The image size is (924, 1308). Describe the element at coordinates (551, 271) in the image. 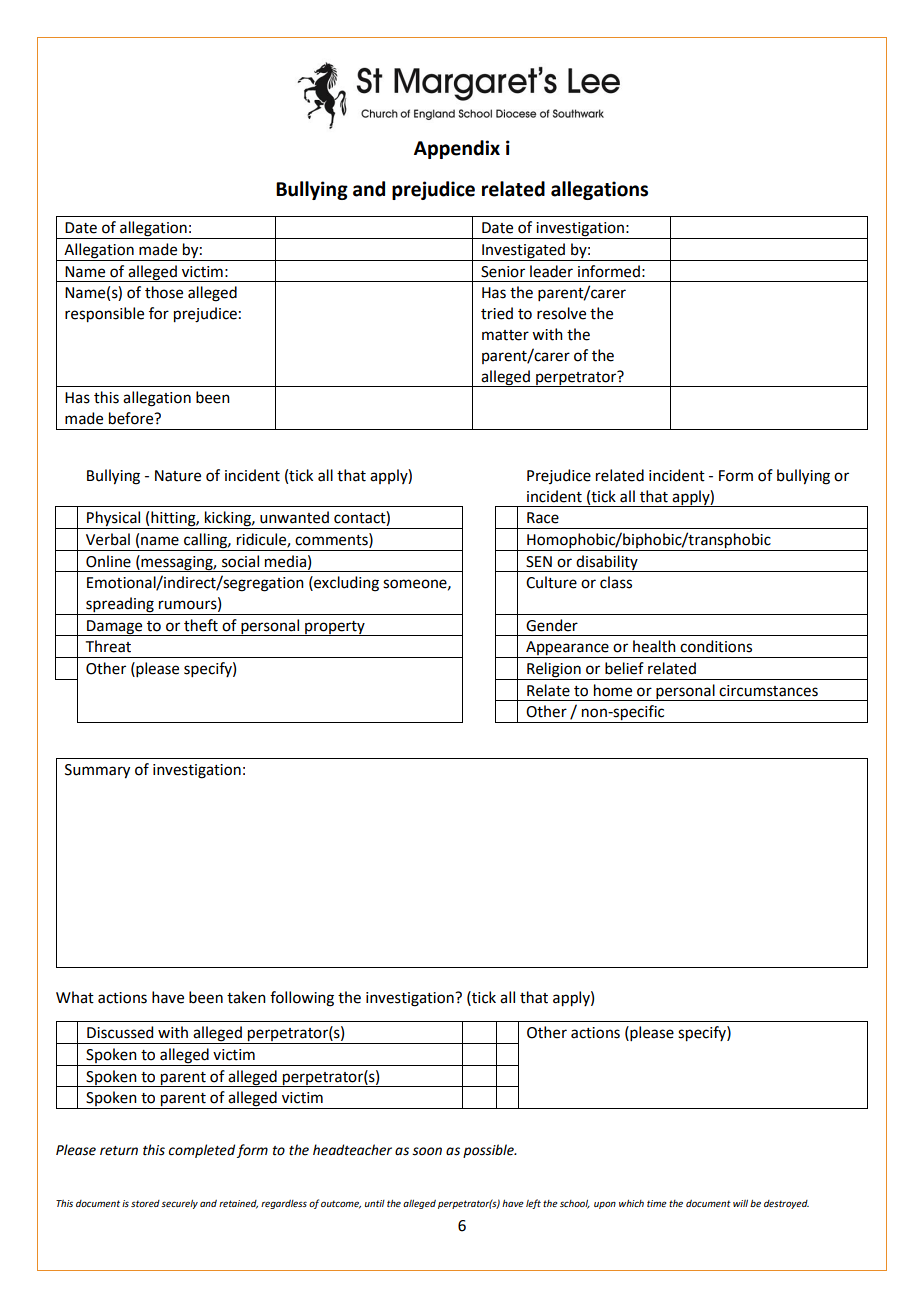

I see `leader` at that location.
